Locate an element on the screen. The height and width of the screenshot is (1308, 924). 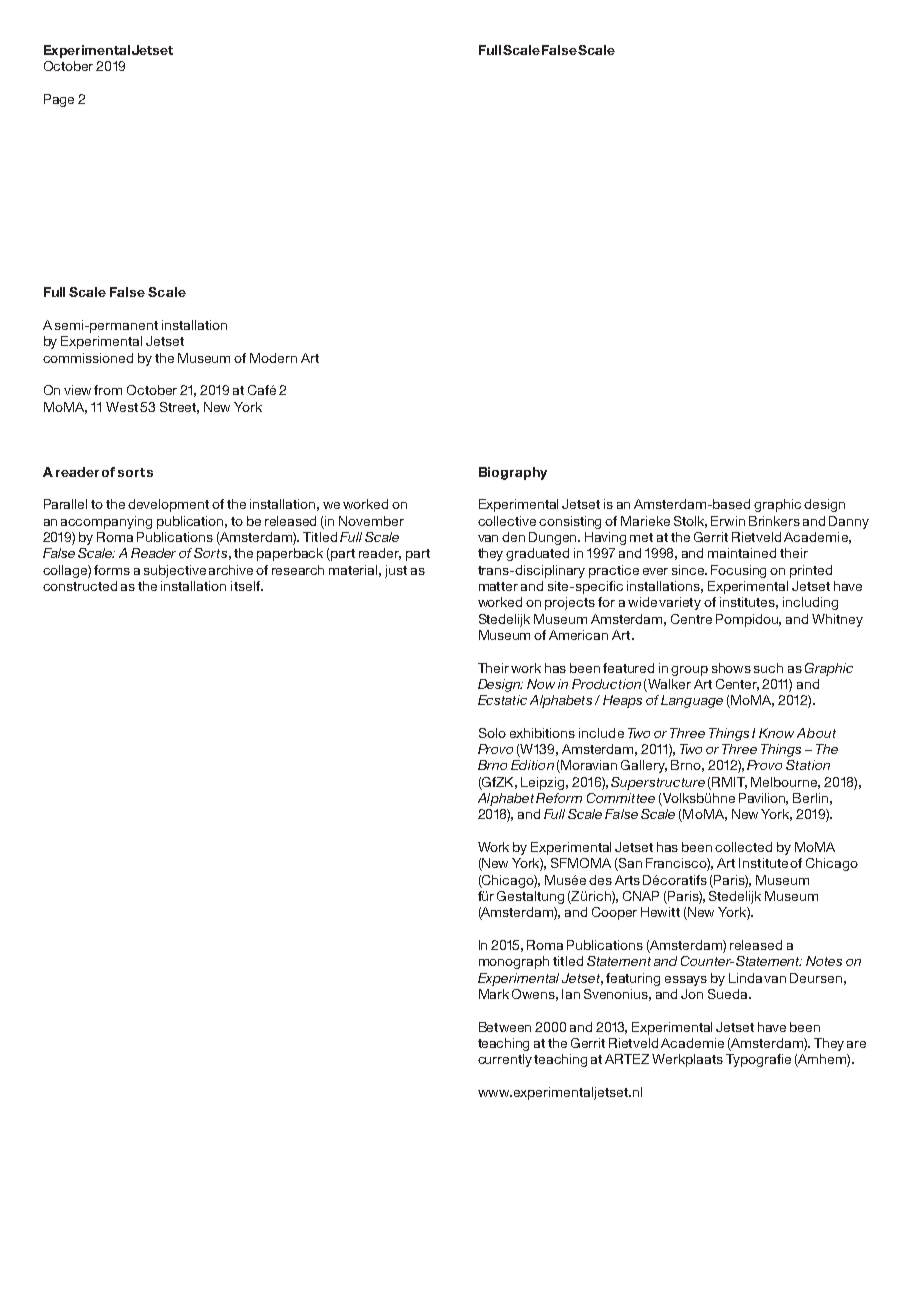
Erwin is located at coordinates (728, 521).
